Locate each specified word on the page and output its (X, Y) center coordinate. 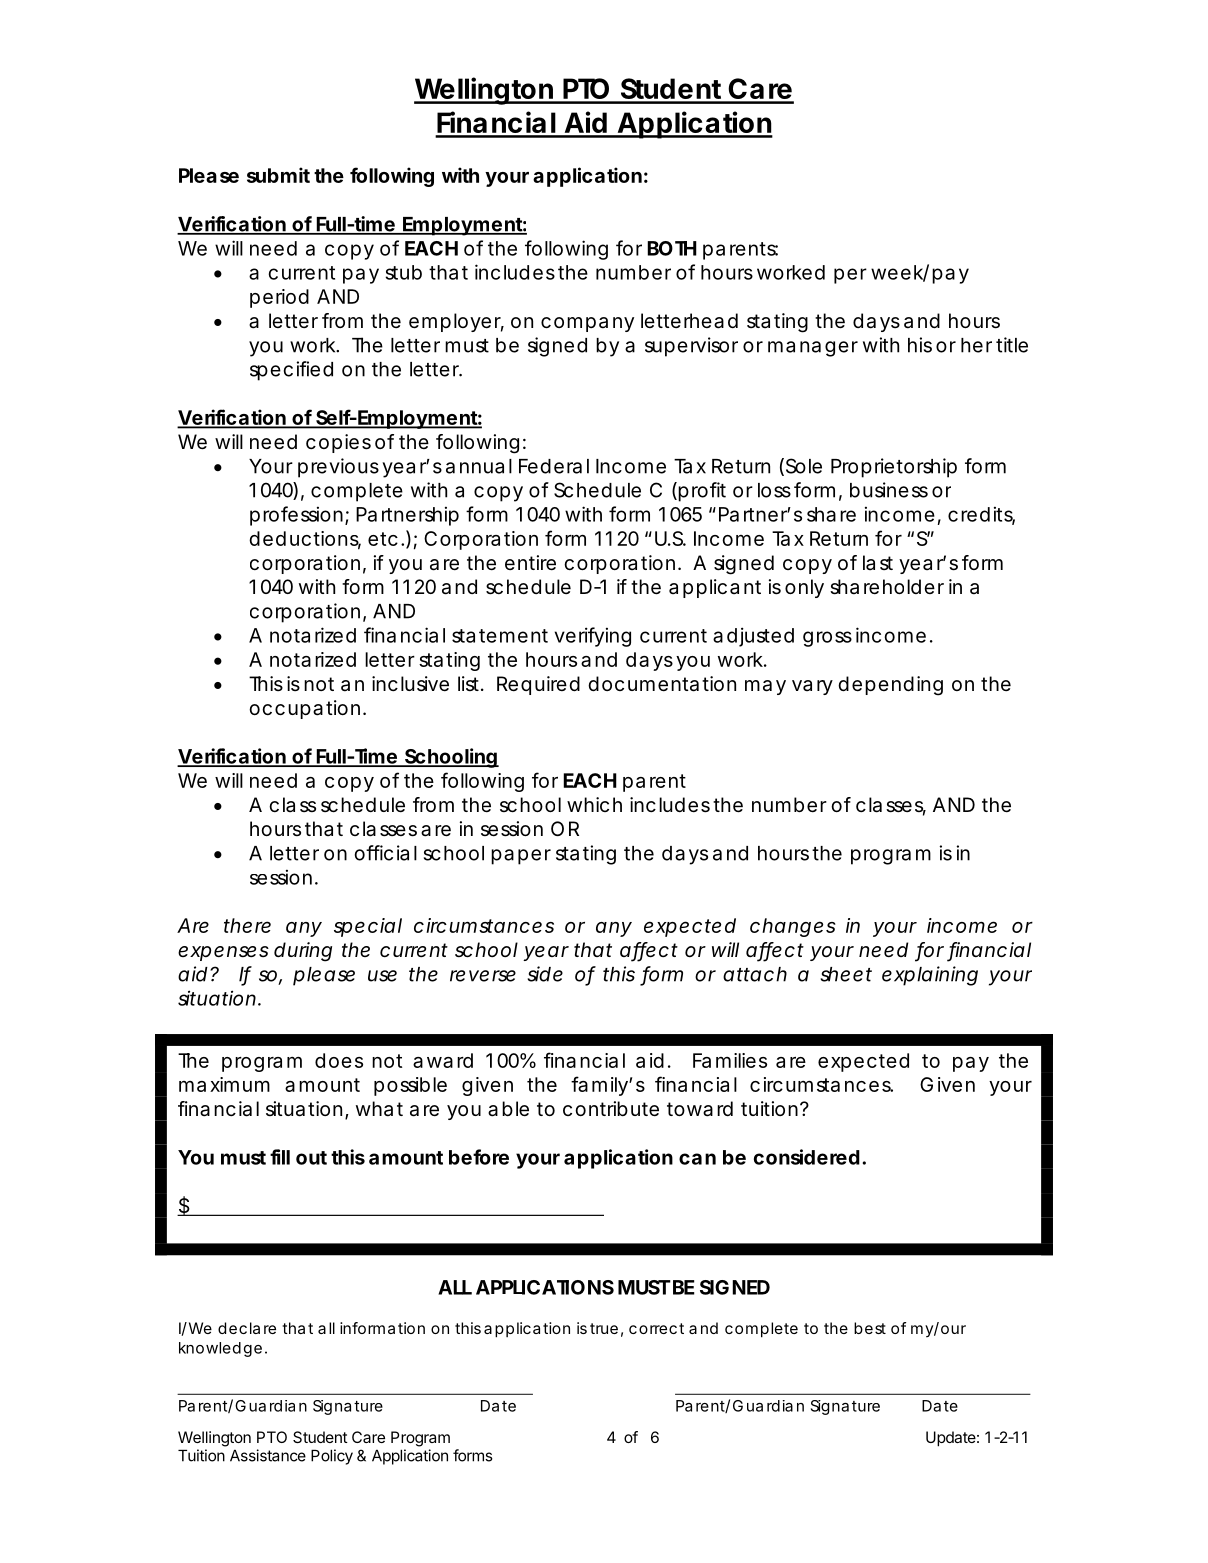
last (878, 562)
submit (278, 175)
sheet (846, 974)
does (339, 1060)
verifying (593, 637)
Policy (332, 1457)
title (1012, 345)
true (604, 1328)
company (587, 324)
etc (383, 539)
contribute (611, 1109)
